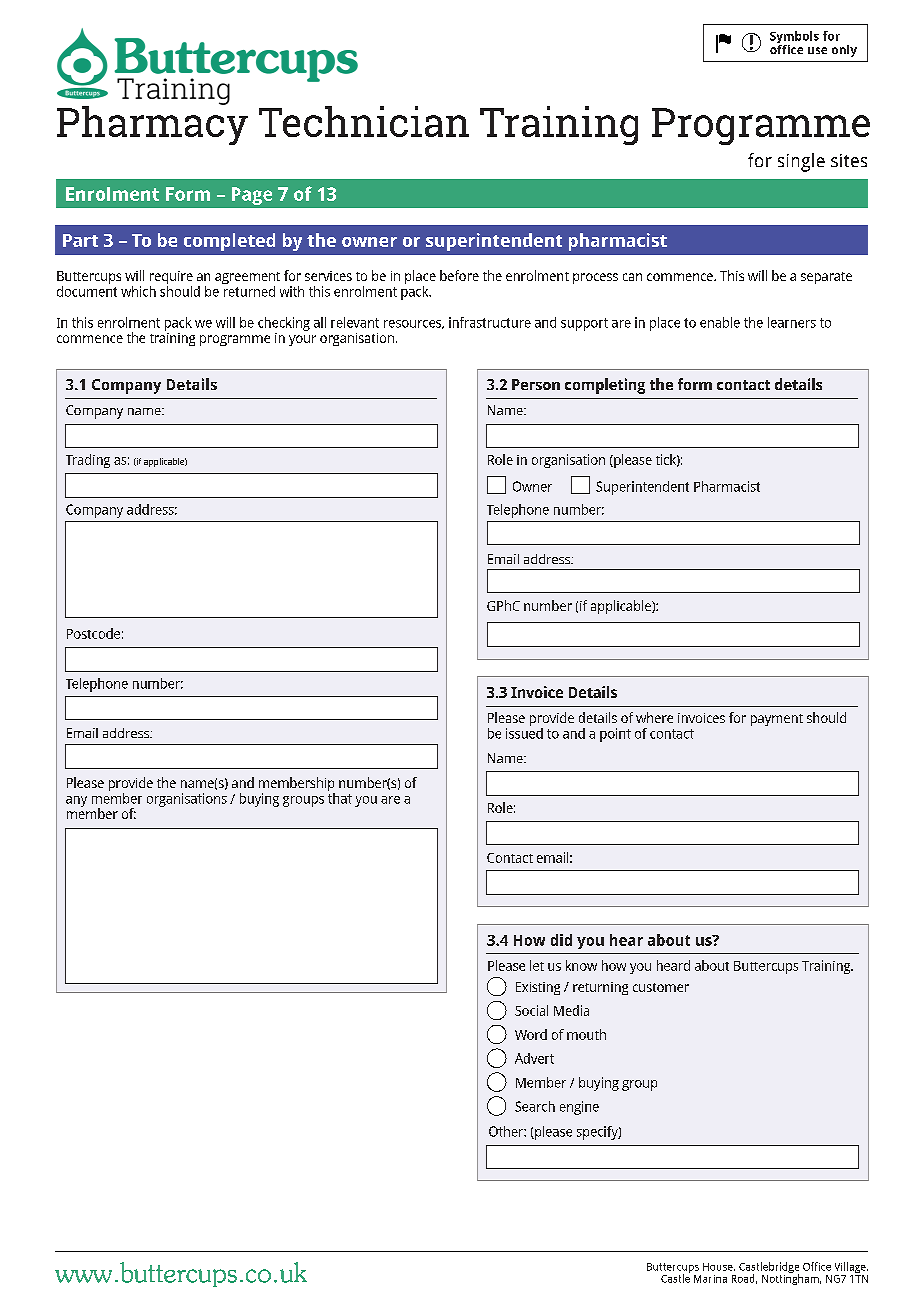 Image resolution: width=924 pixels, height=1308 pixels. Describe the element at coordinates (364, 121) in the screenshot. I see `Technician` at that location.
